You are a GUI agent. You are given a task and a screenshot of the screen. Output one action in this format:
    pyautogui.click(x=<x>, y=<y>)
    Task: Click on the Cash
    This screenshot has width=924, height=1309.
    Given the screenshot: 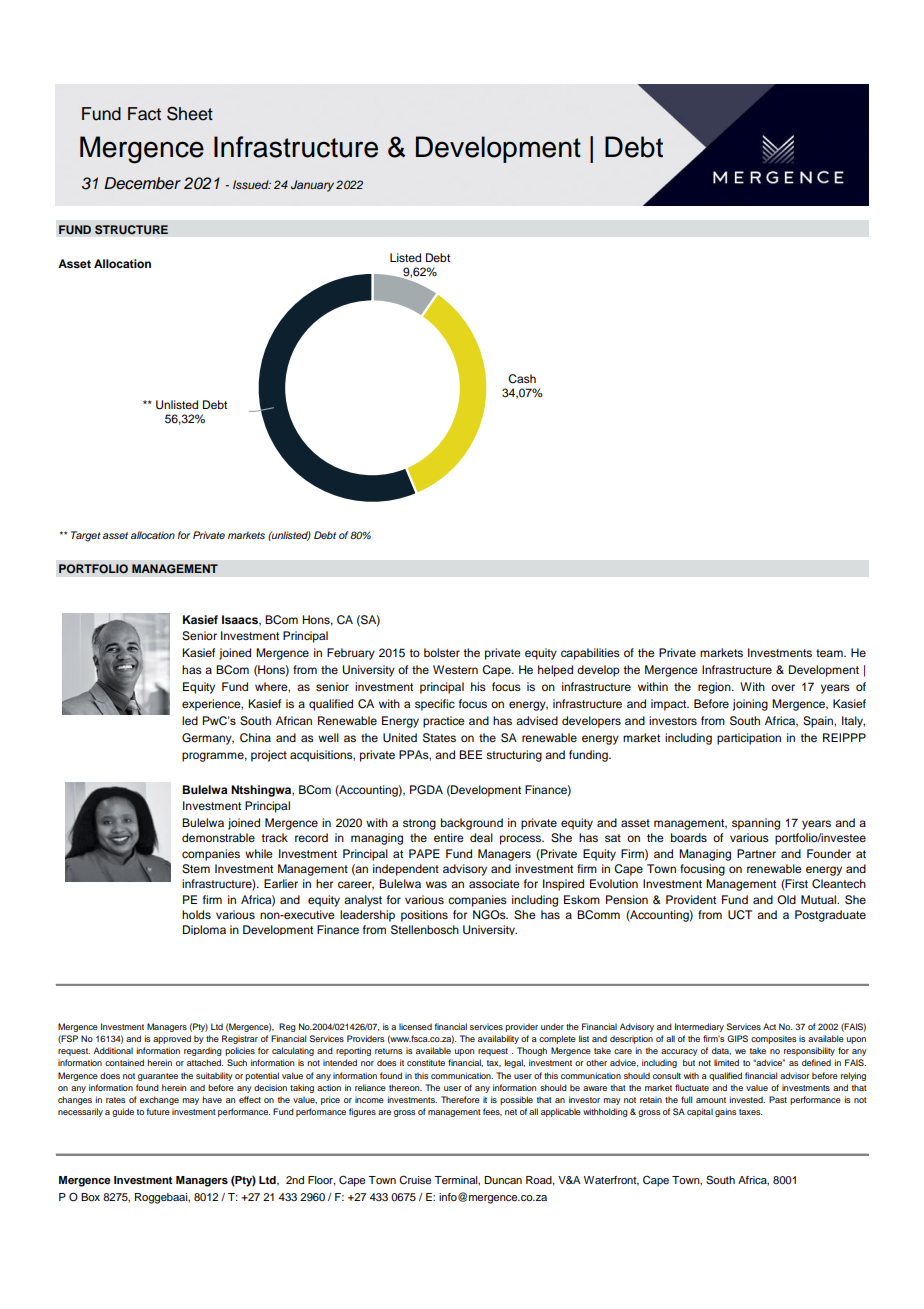 What is the action you would take?
    pyautogui.click(x=522, y=379)
